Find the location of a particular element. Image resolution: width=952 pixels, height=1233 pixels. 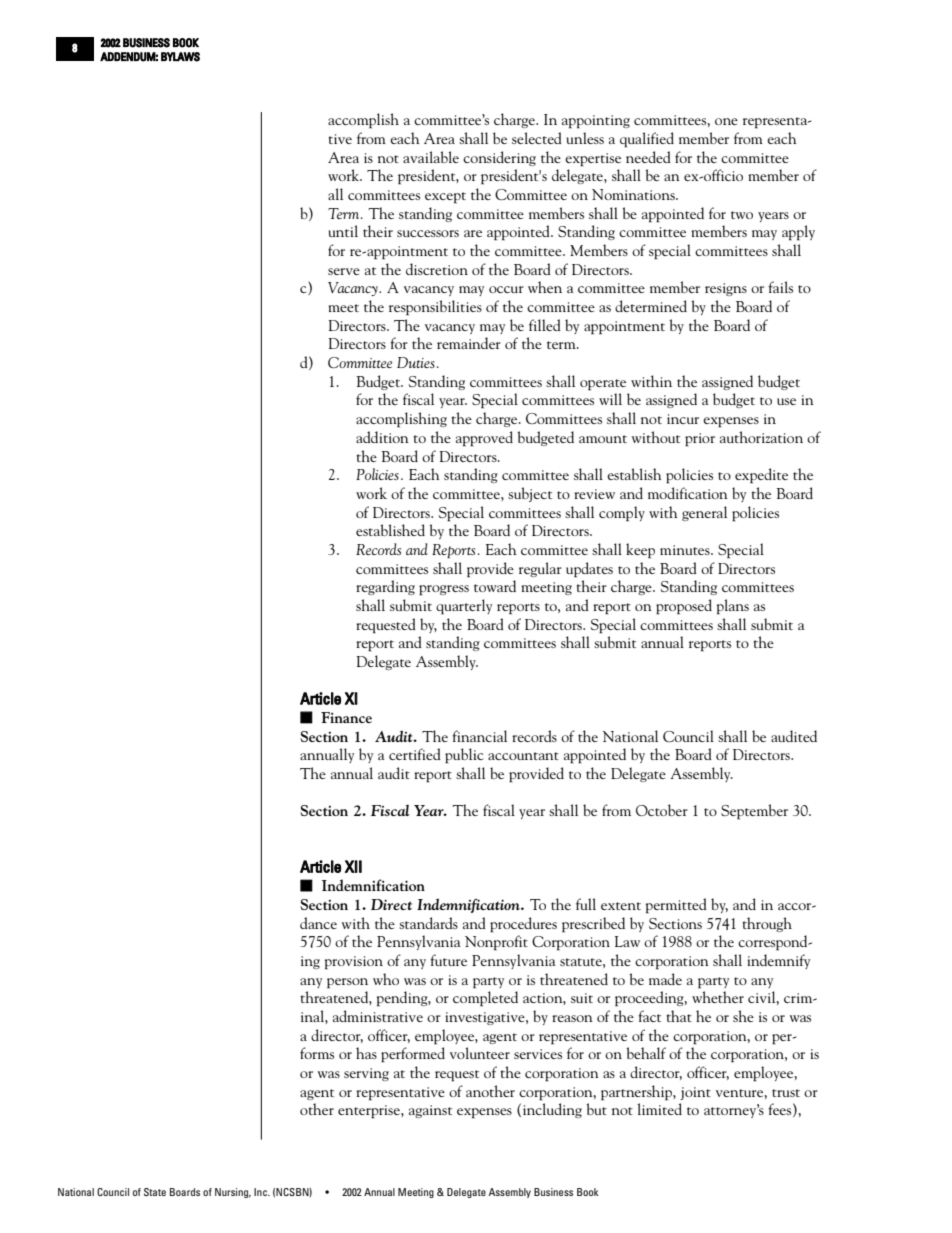

Finance is located at coordinates (346, 717).
